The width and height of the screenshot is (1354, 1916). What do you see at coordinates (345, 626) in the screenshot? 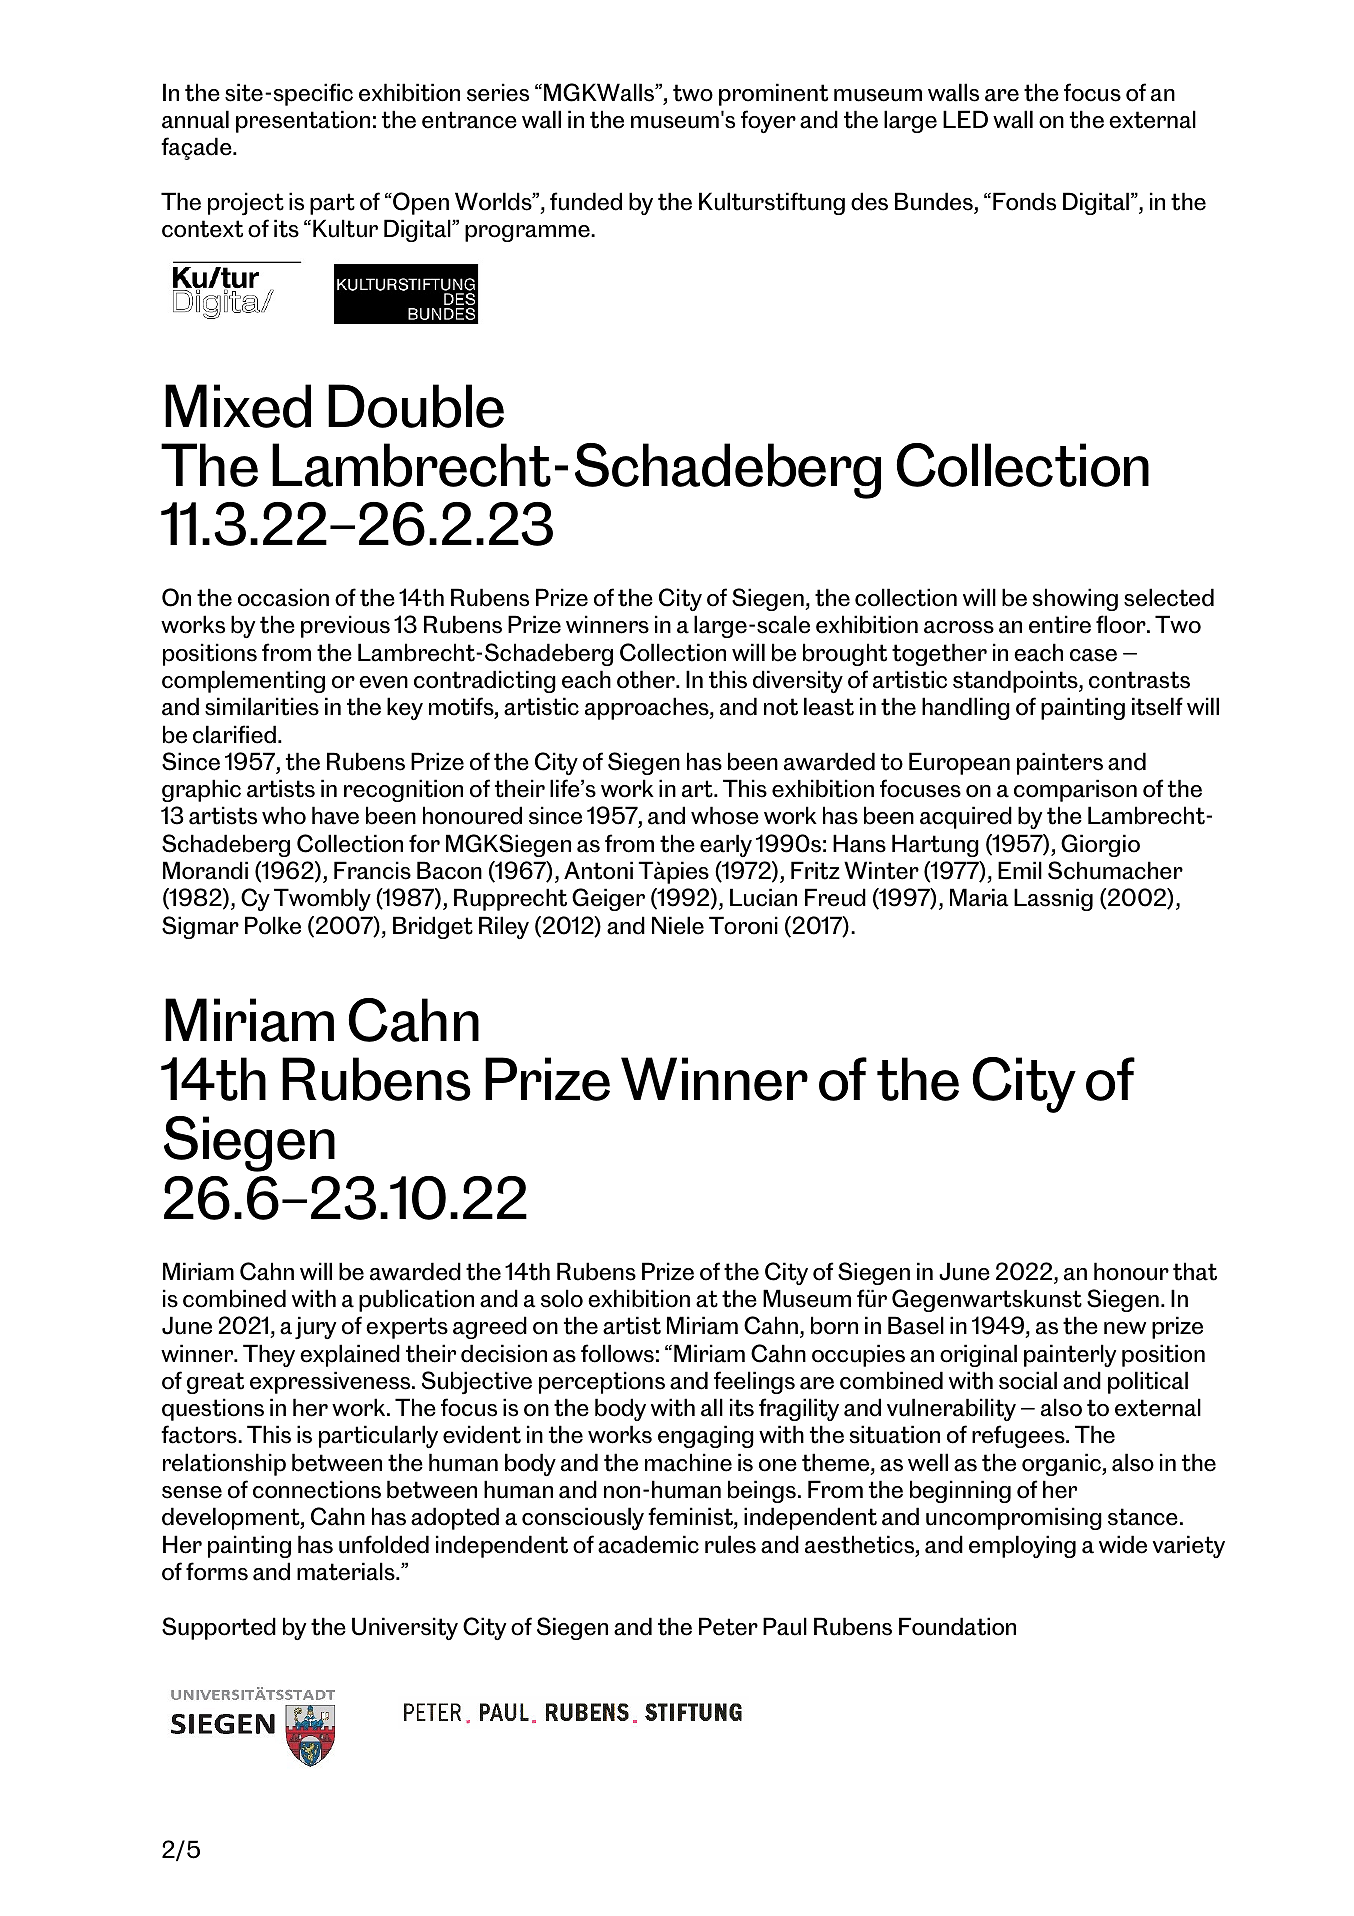
I see `previous` at bounding box center [345, 626].
